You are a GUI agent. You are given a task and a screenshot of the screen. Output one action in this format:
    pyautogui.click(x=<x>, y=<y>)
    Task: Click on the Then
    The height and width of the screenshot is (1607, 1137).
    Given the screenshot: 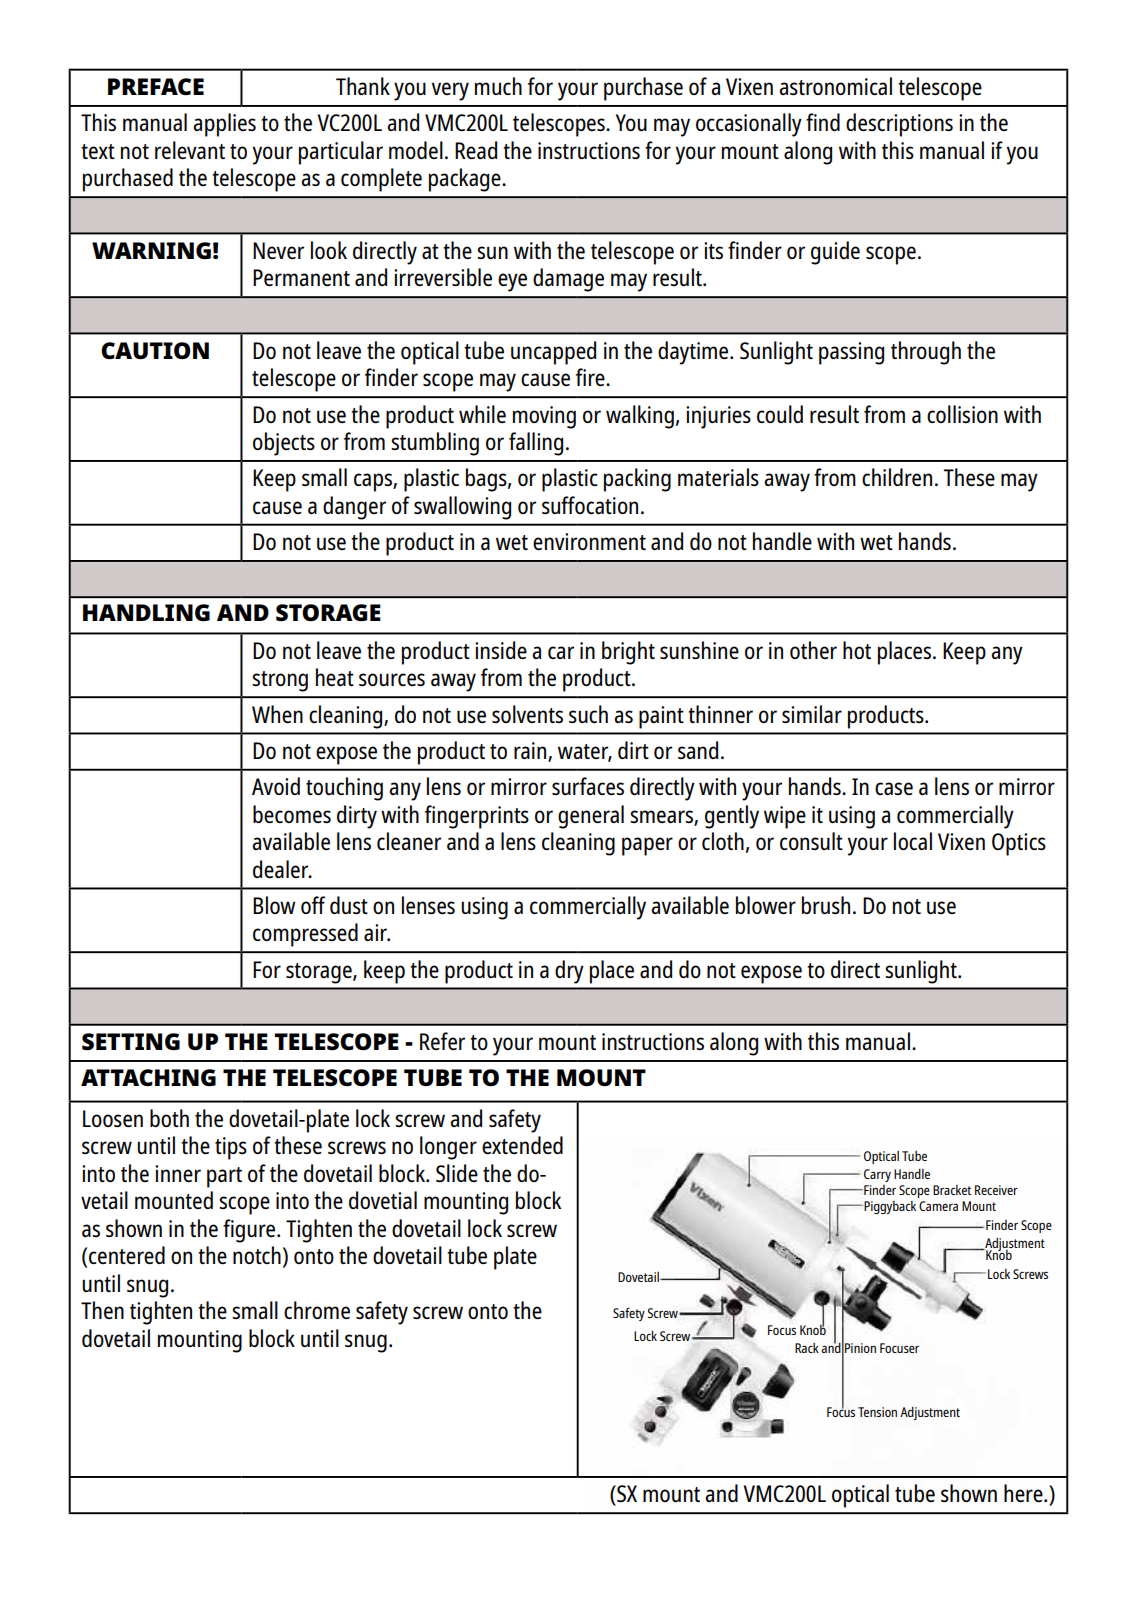 What is the action you would take?
    pyautogui.click(x=102, y=1310)
